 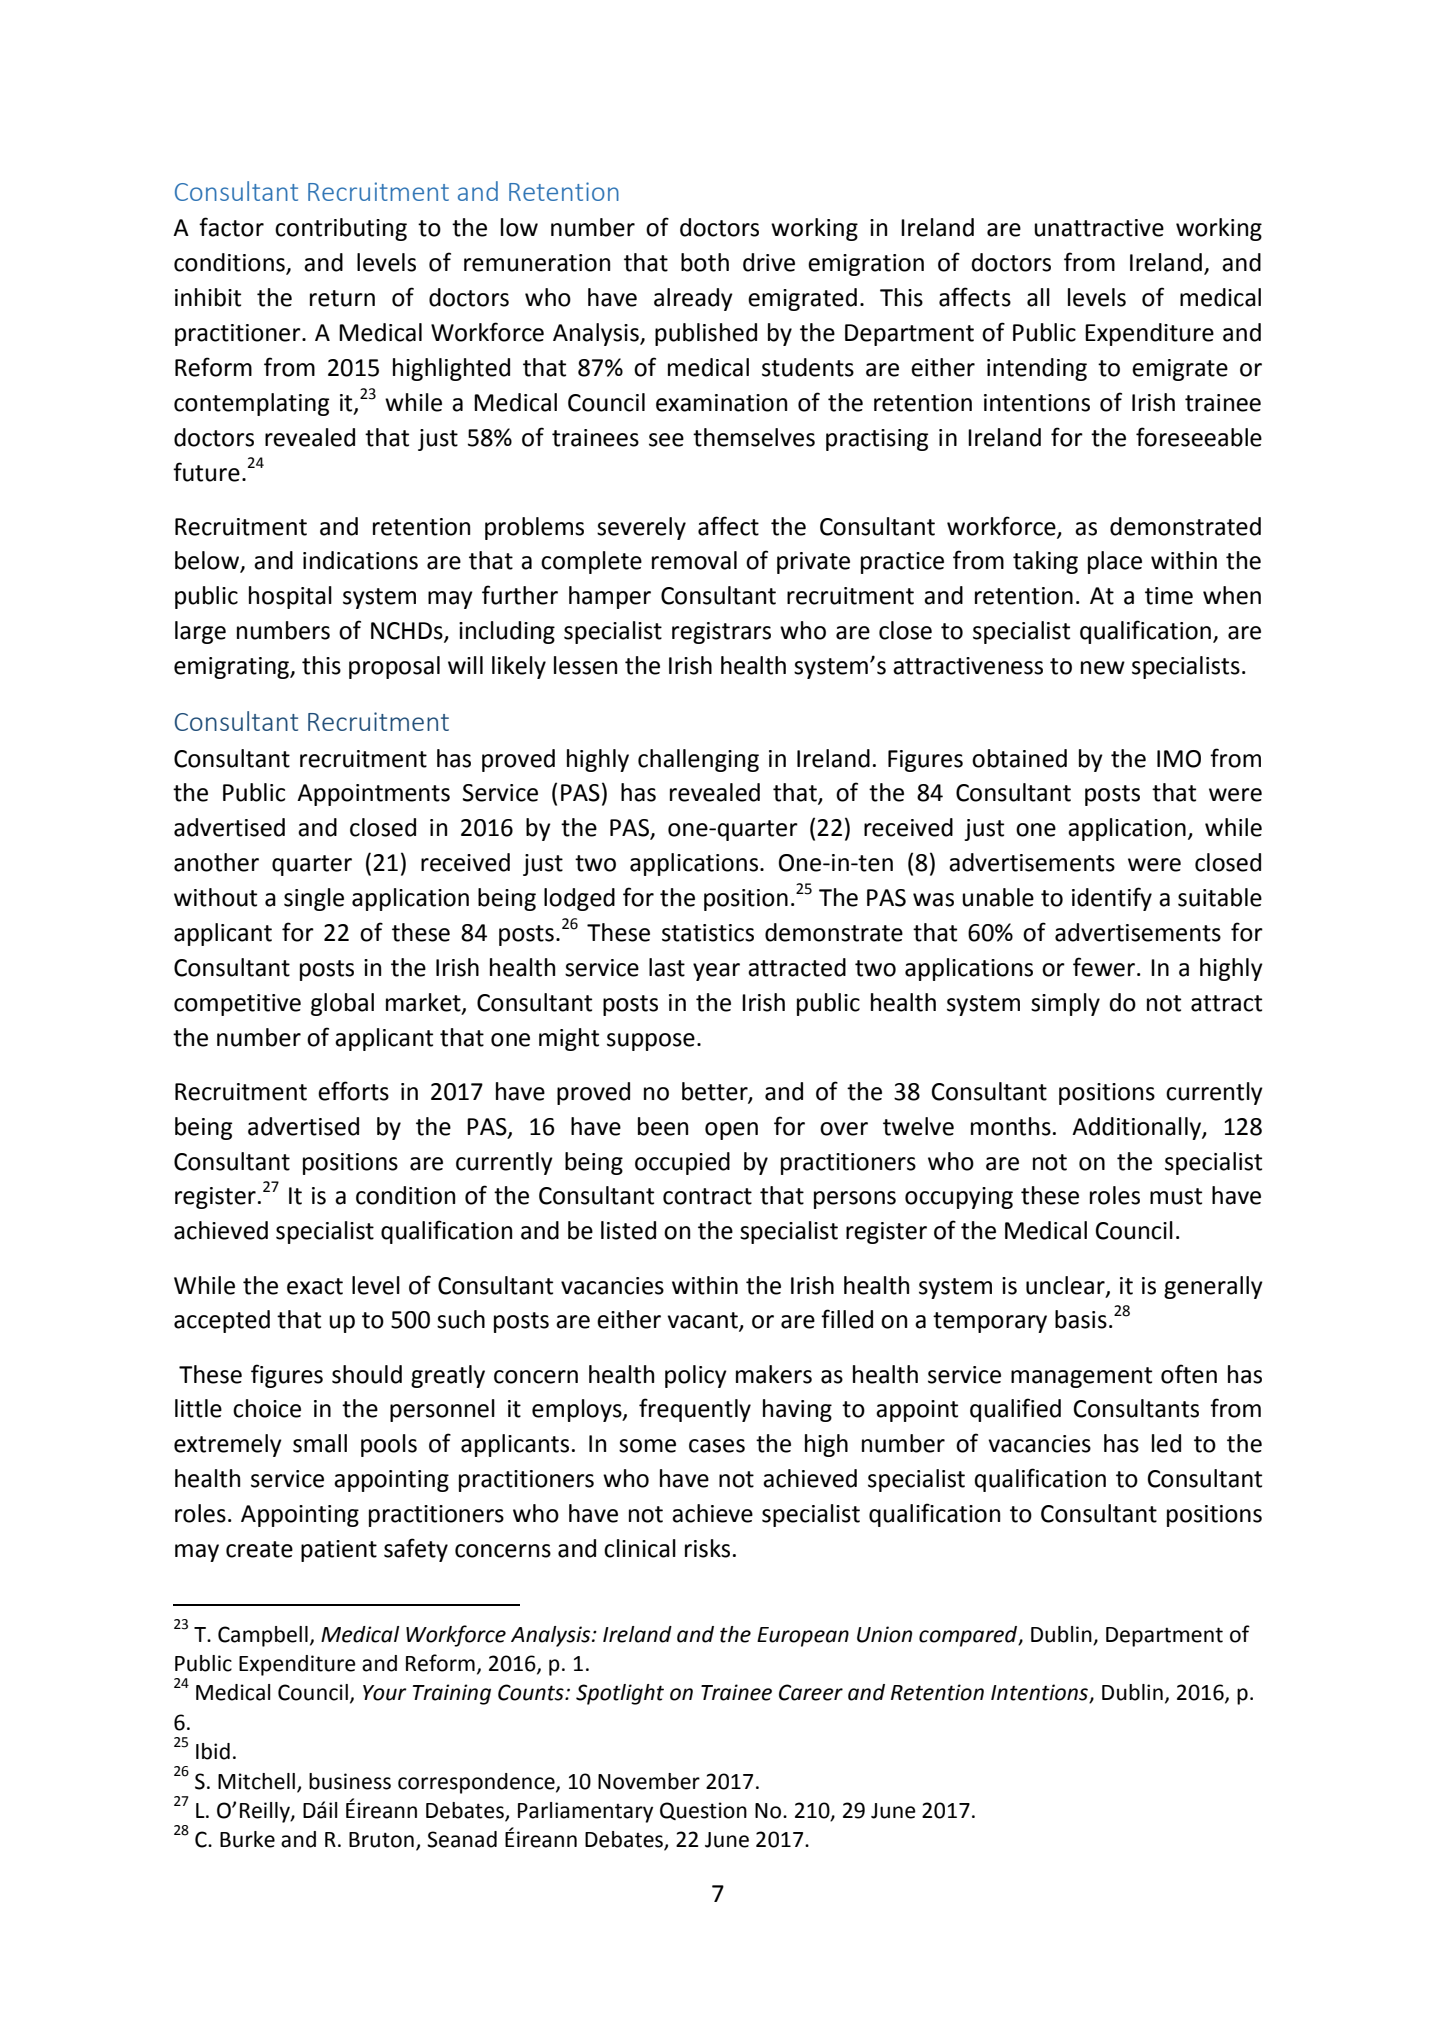 What do you see at coordinates (342, 298) in the document?
I see `return` at bounding box center [342, 298].
